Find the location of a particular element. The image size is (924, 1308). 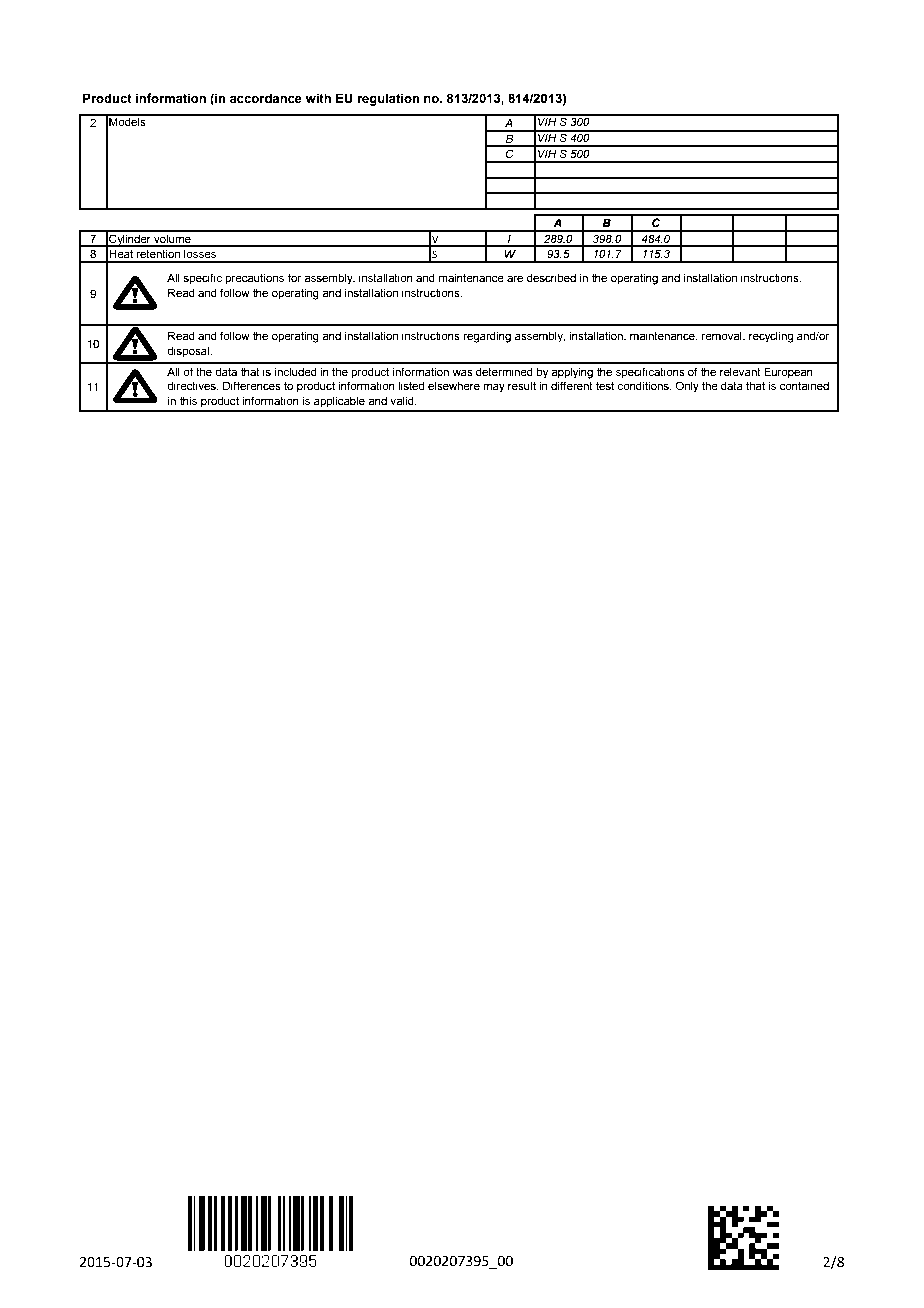

accordance is located at coordinates (266, 98).
